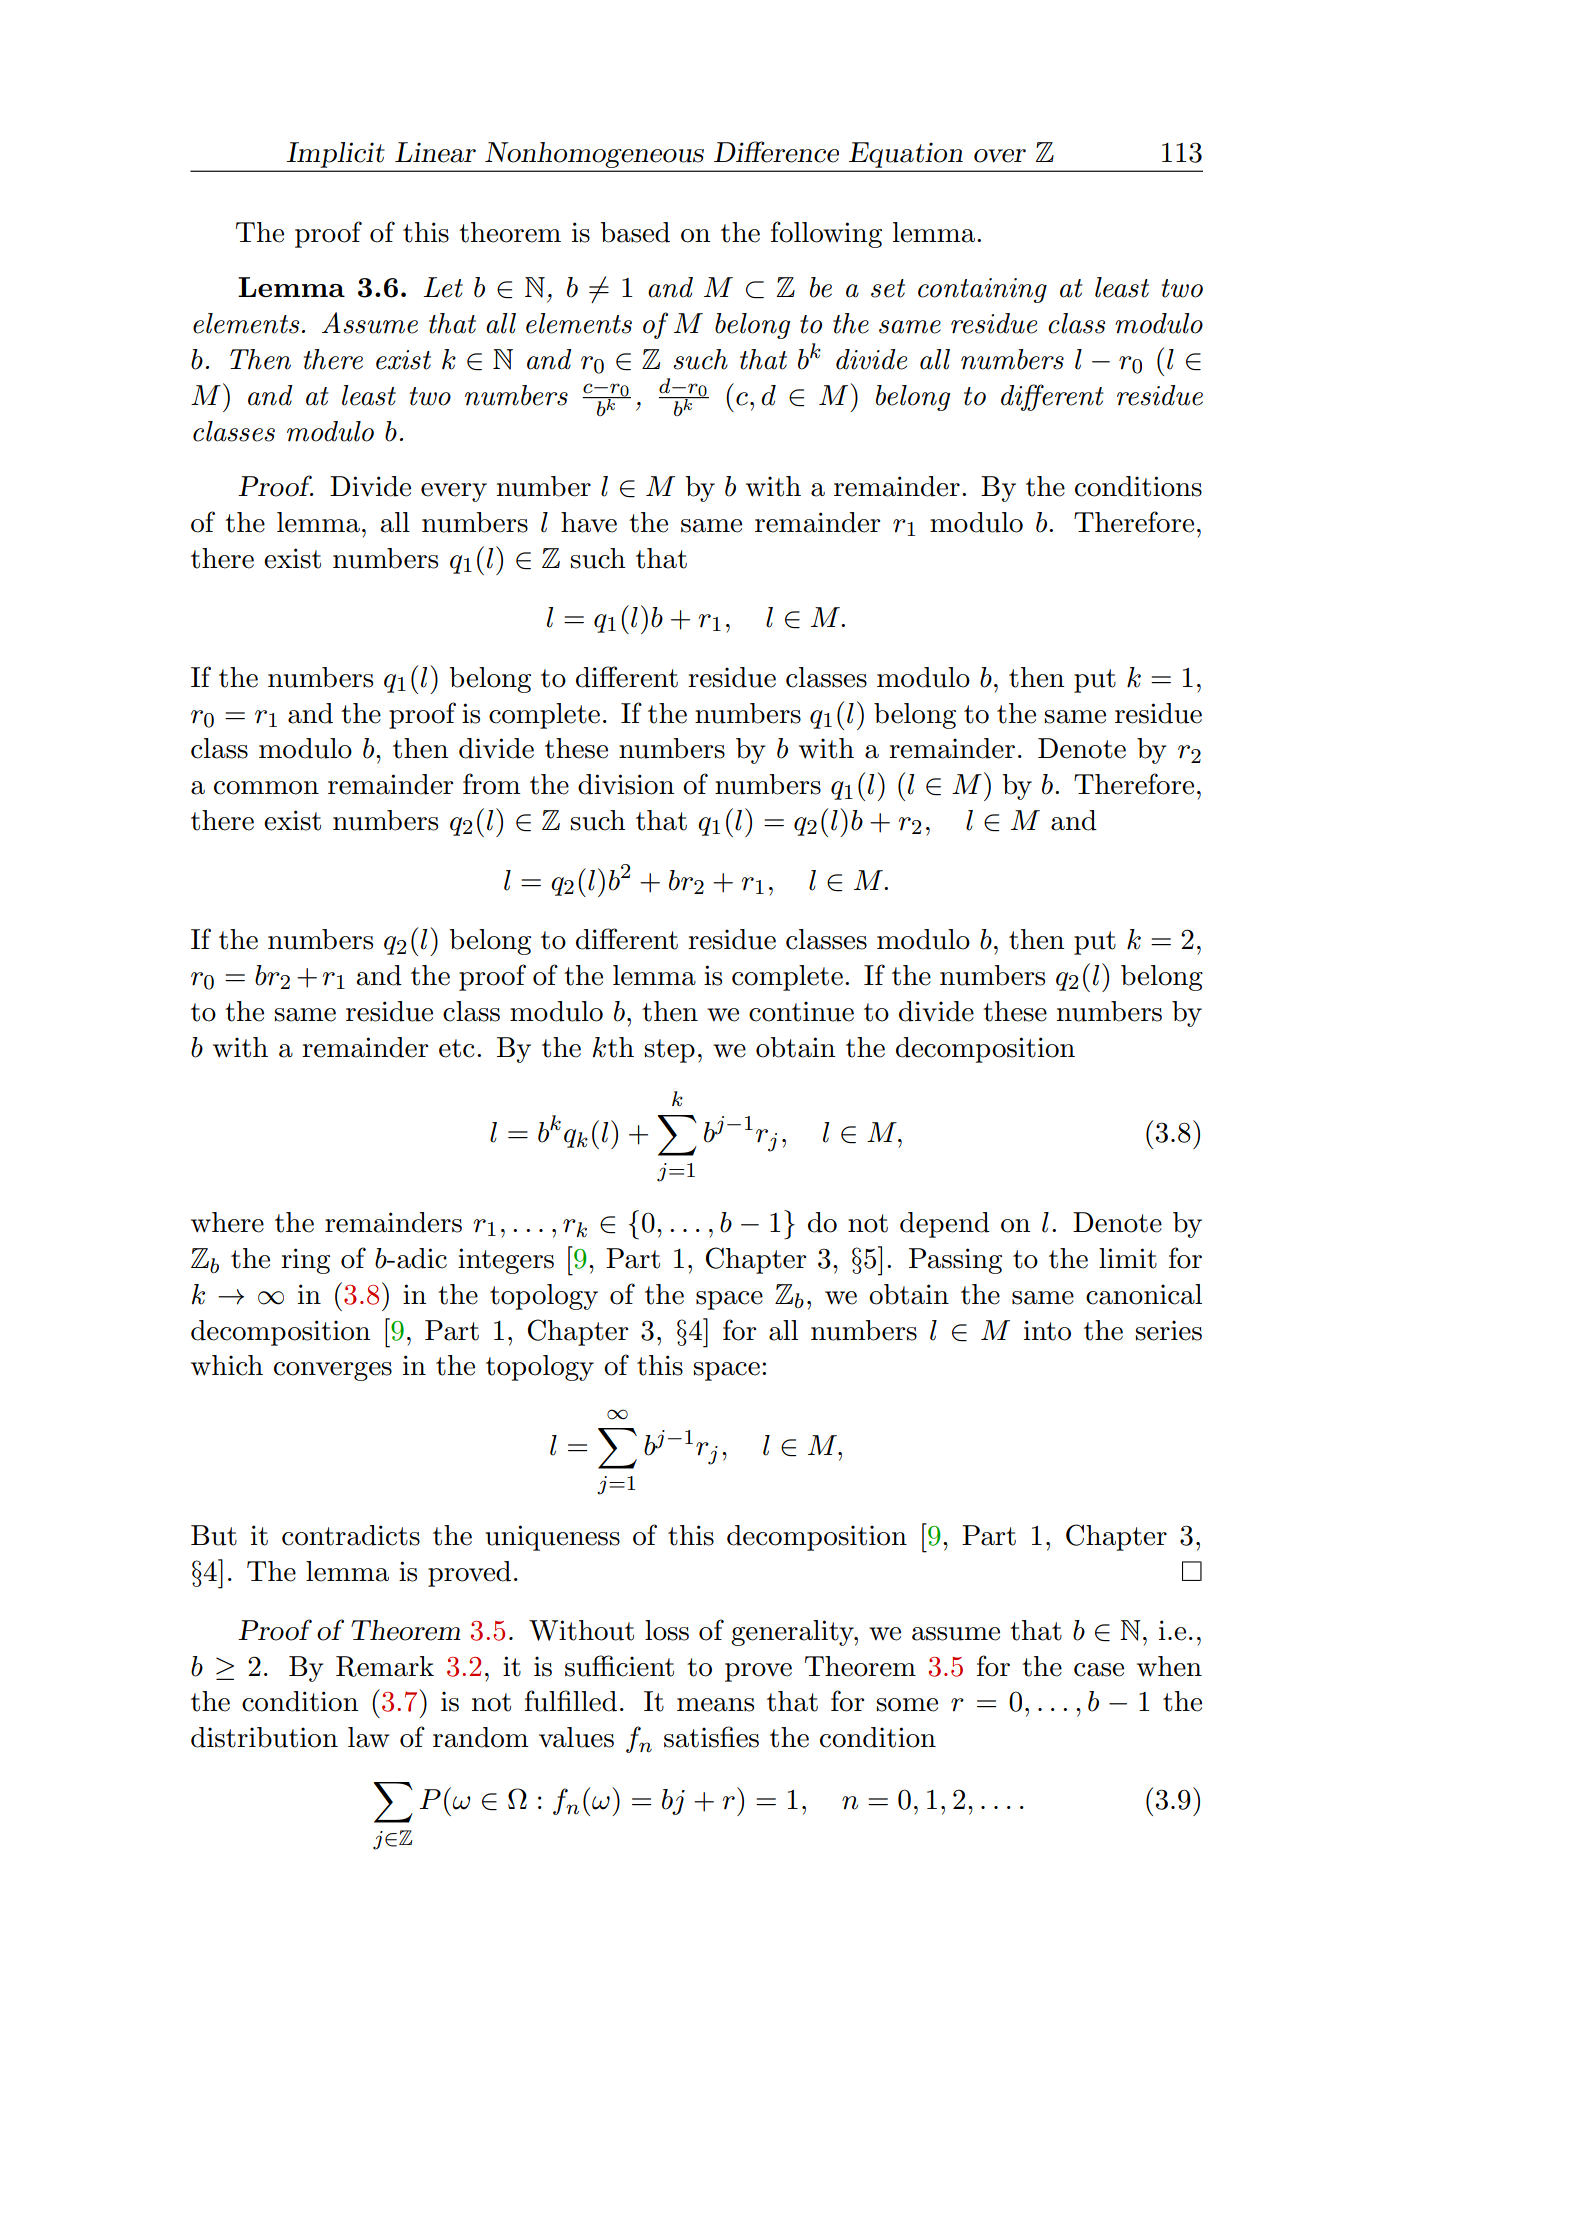  What do you see at coordinates (635, 232) in the document?
I see `based` at bounding box center [635, 232].
